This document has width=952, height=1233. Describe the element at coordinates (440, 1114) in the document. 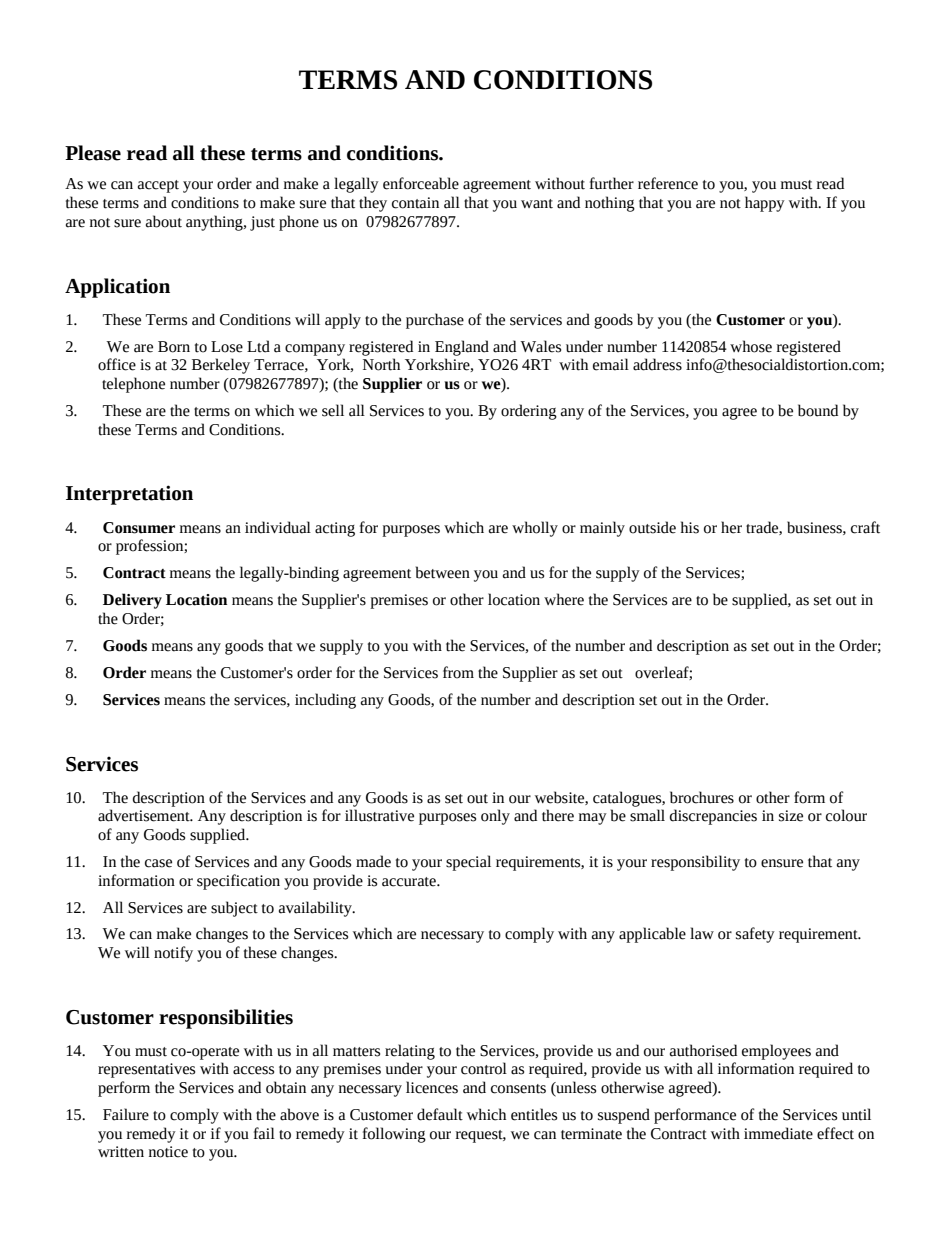

I see `default` at that location.
